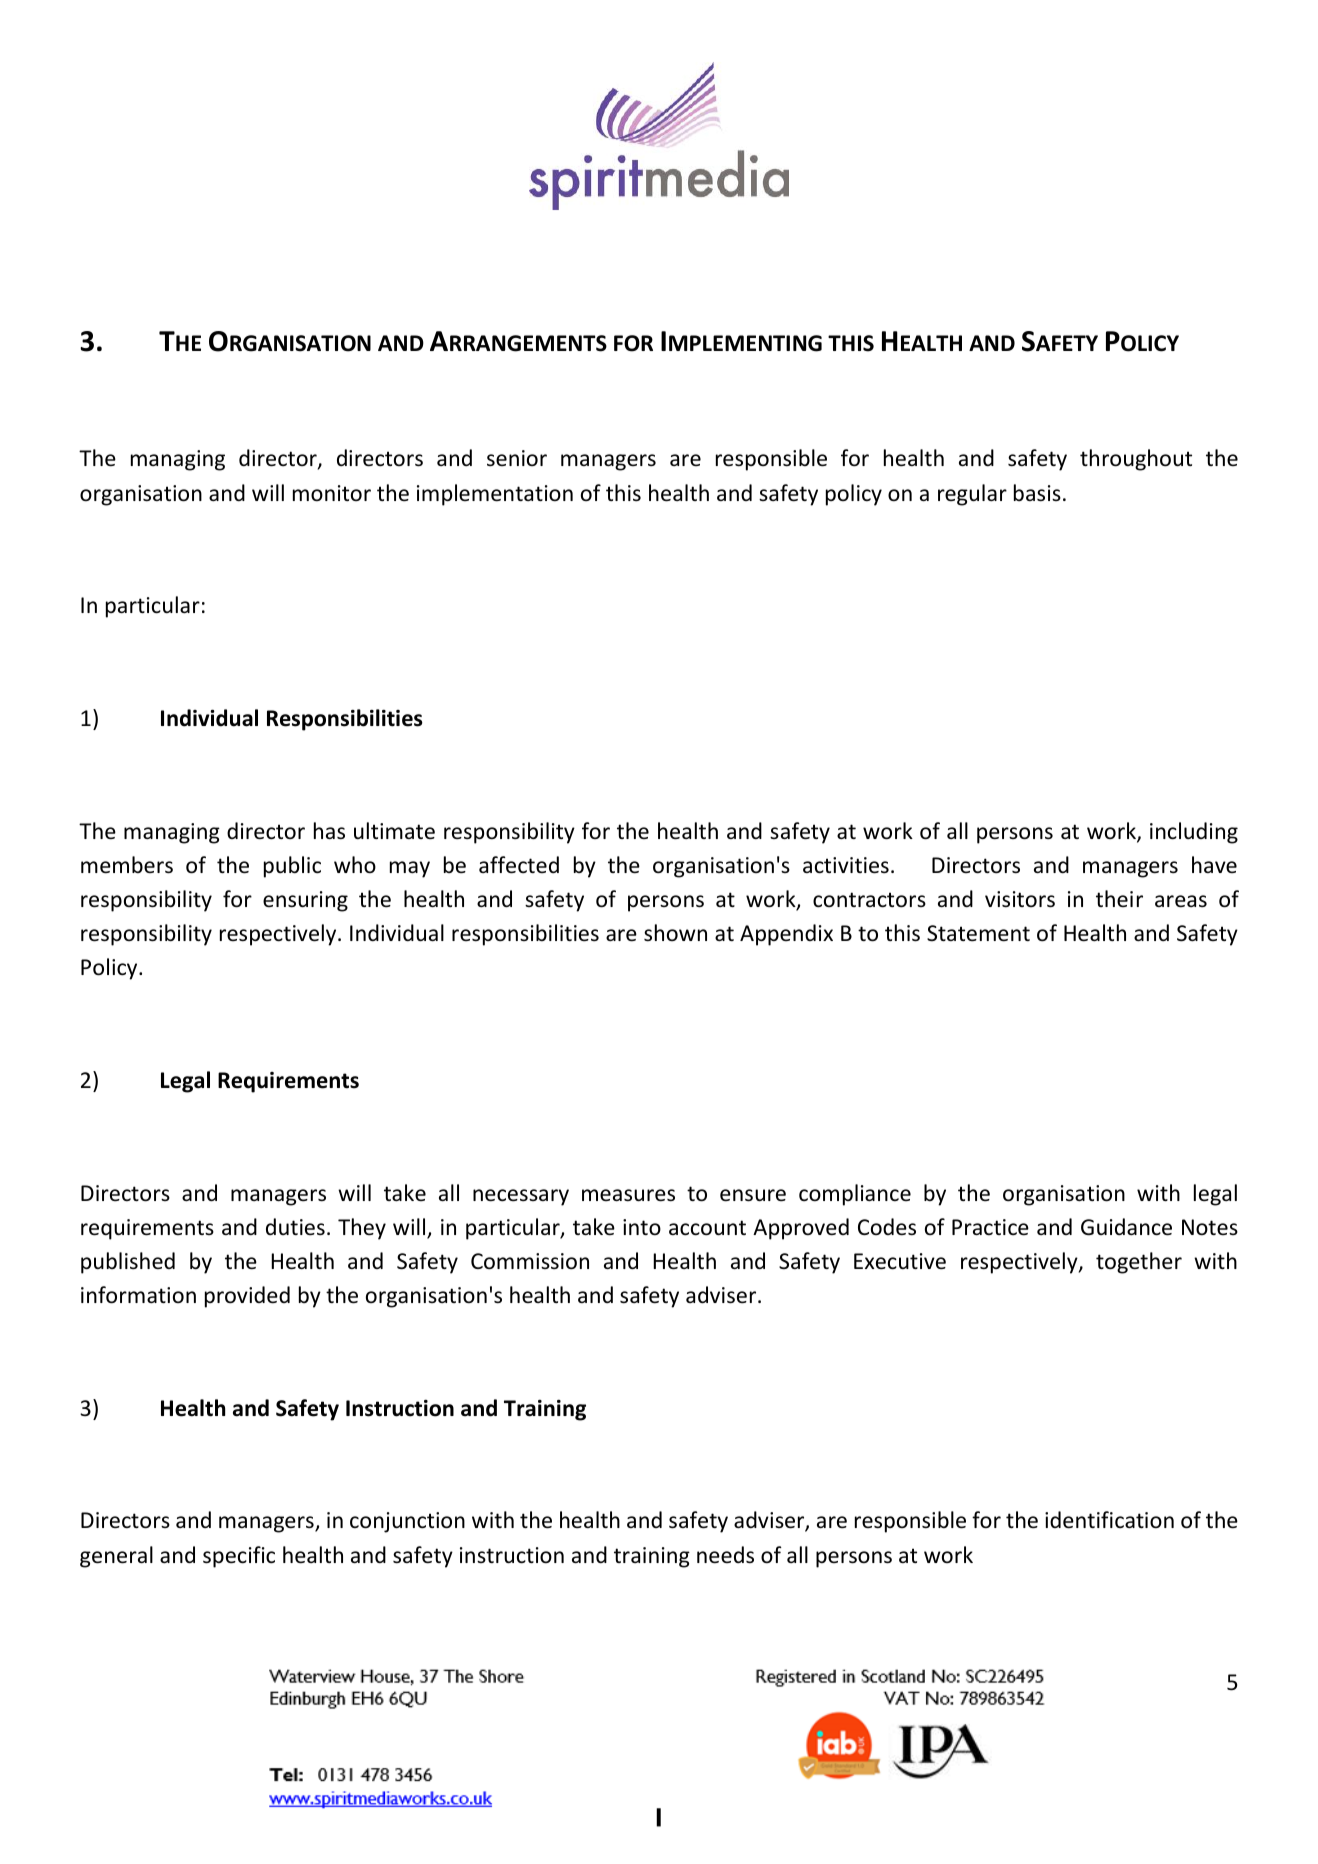 This image has width=1318, height=1864. I want to click on duties, so click(295, 1227).
